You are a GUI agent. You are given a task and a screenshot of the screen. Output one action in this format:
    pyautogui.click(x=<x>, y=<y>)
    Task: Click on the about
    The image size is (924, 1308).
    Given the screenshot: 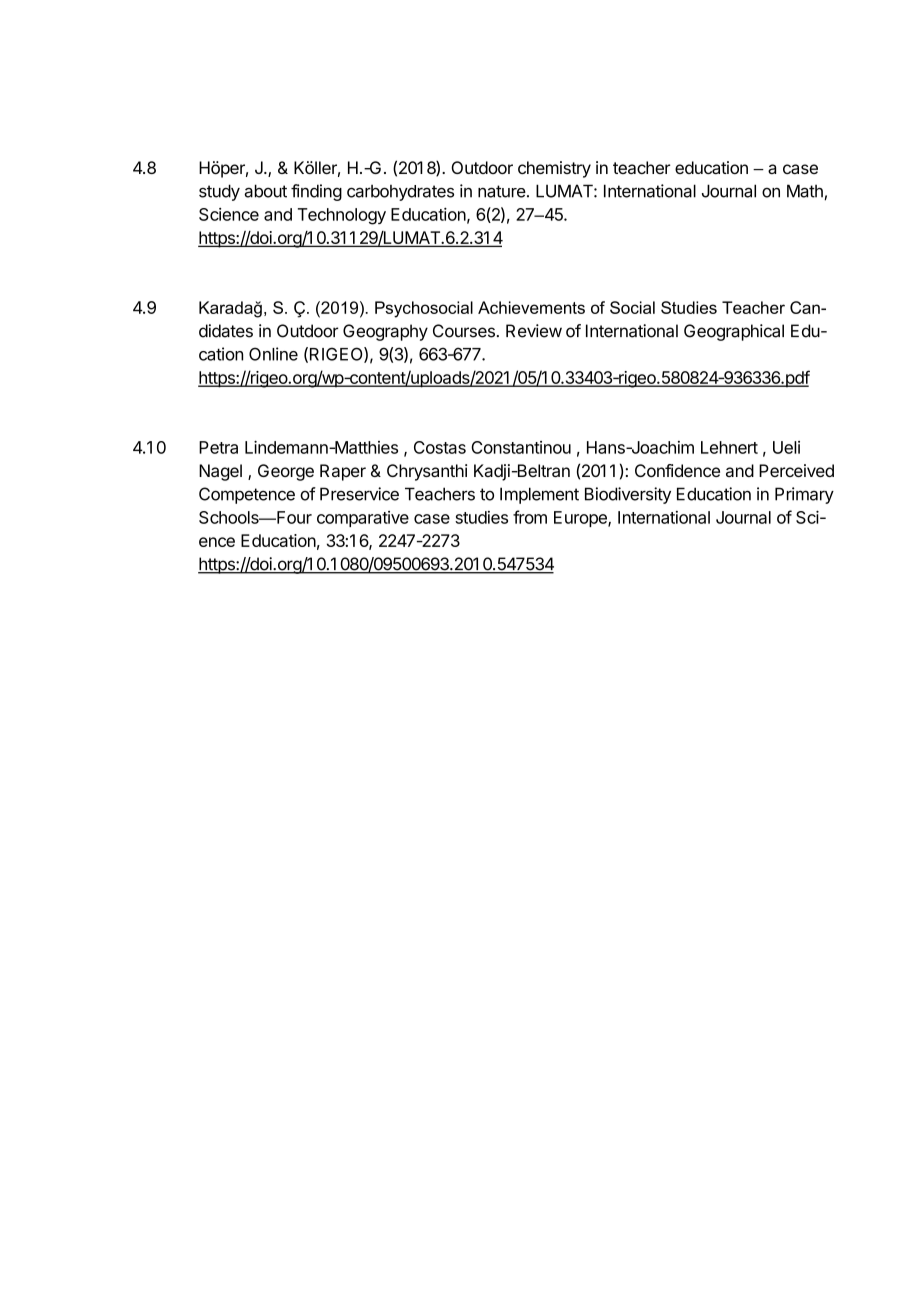 What is the action you would take?
    pyautogui.click(x=265, y=191)
